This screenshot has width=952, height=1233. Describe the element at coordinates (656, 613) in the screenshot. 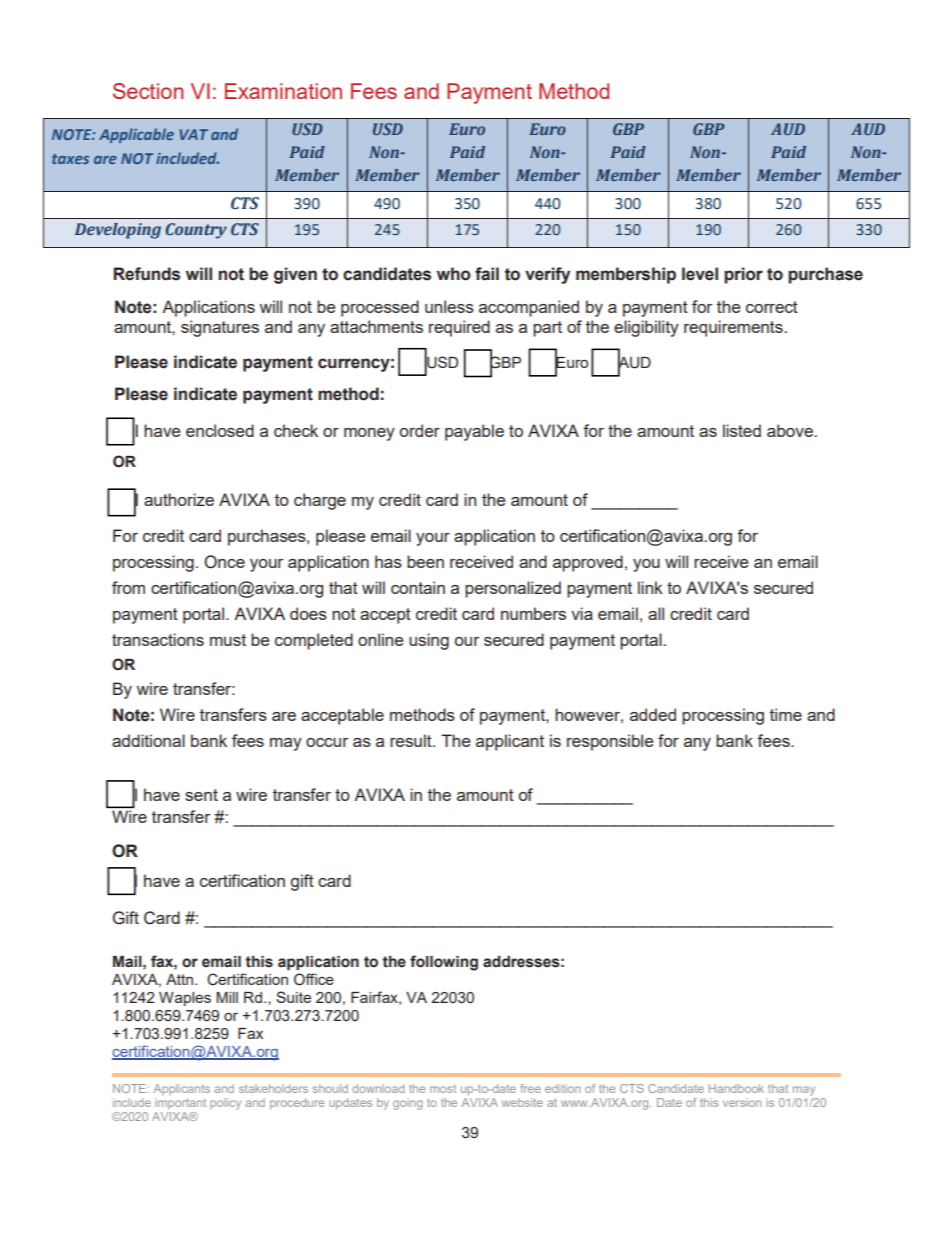

I see `all` at that location.
